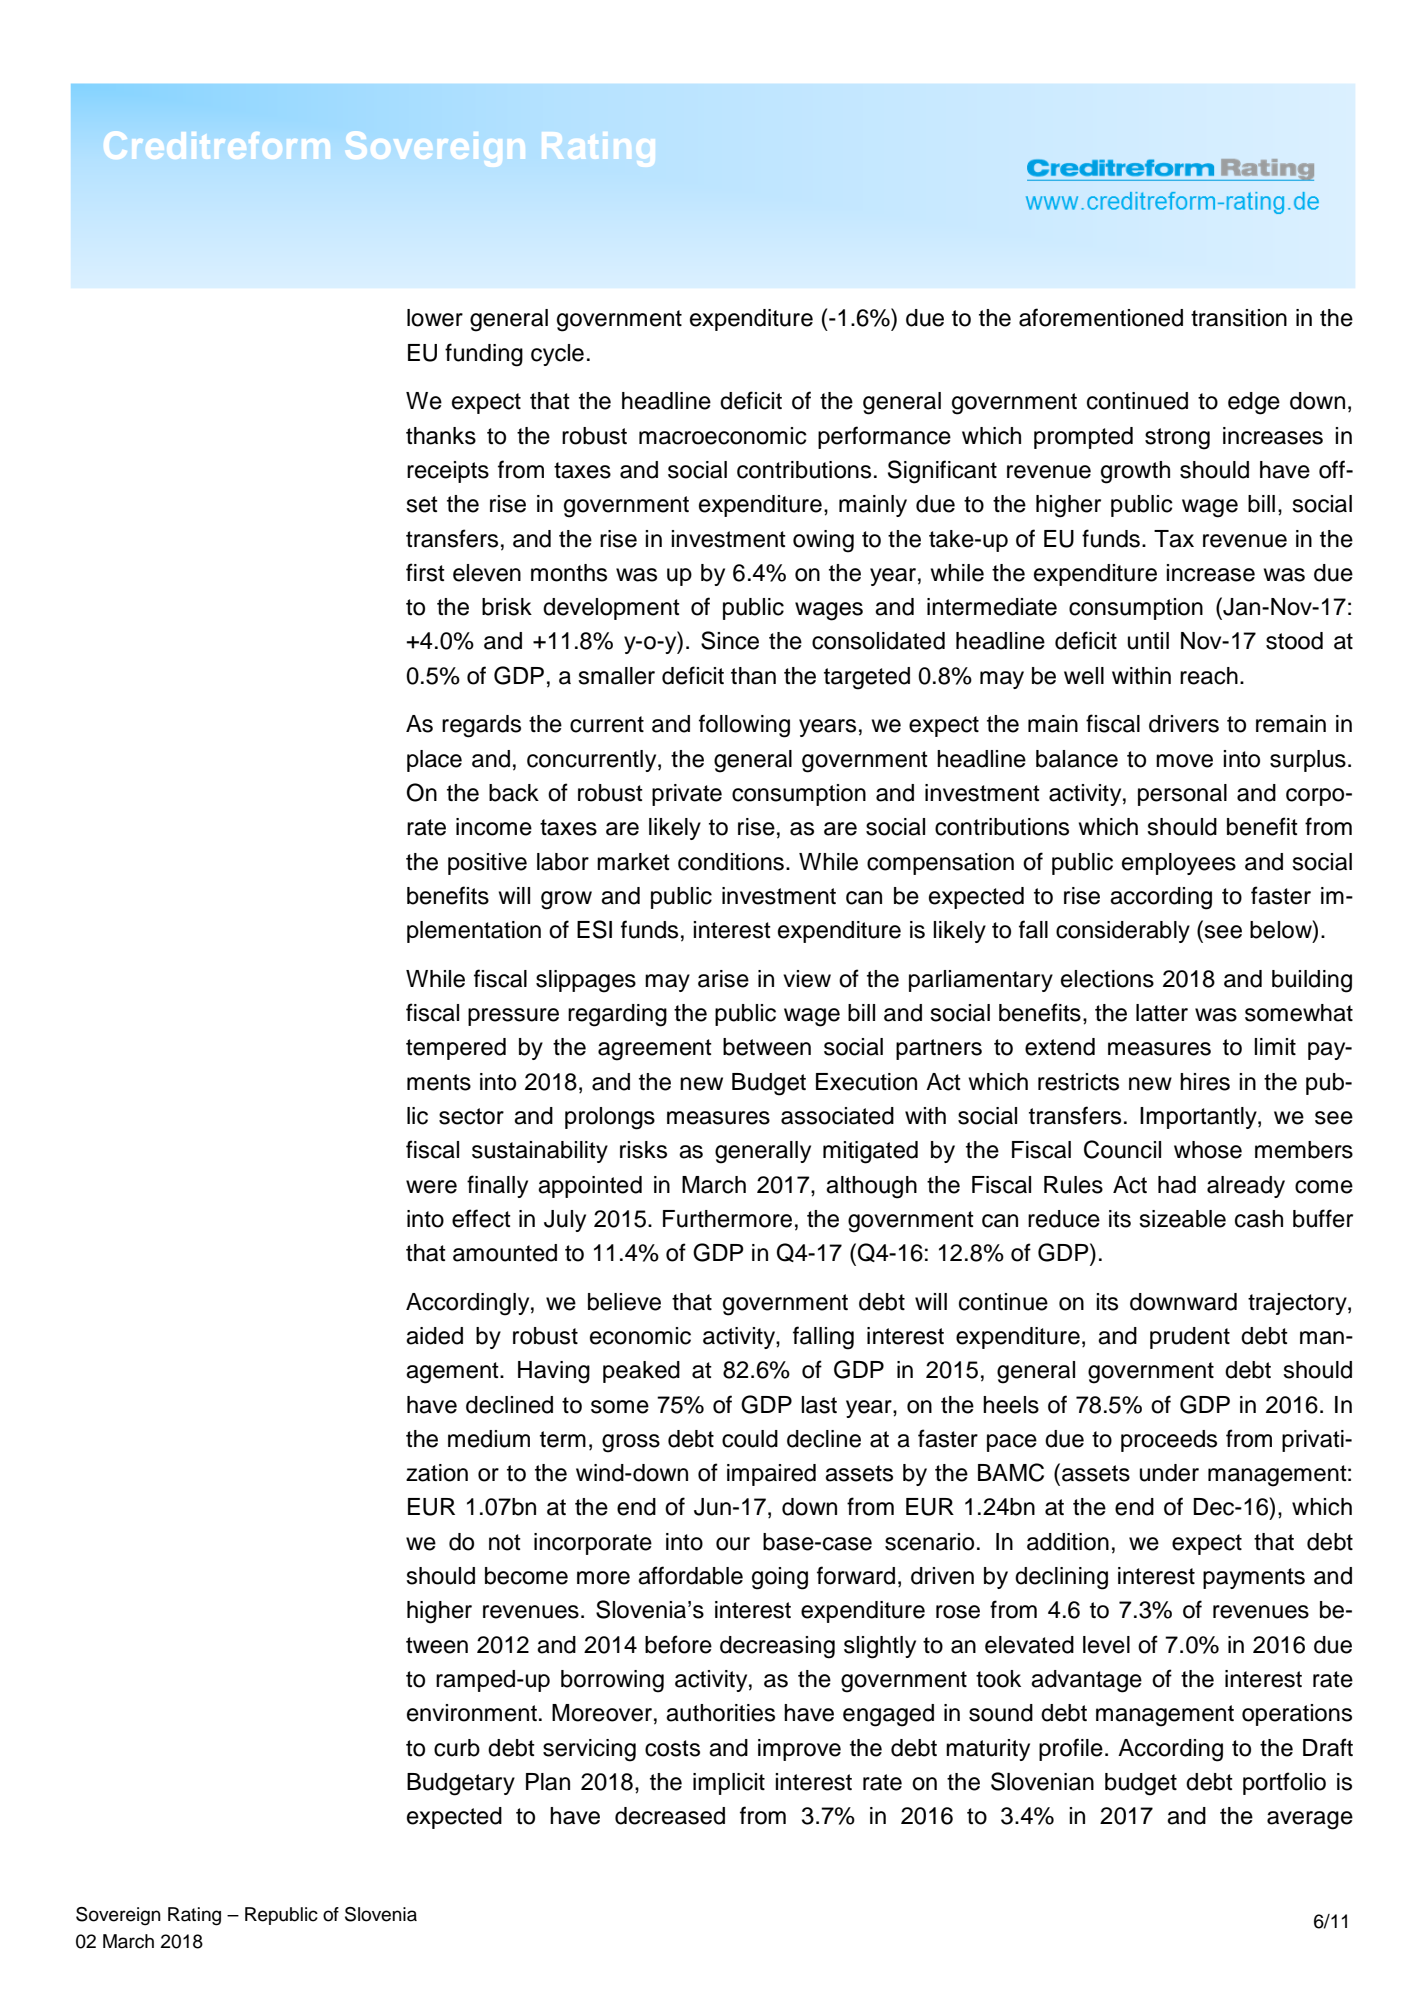 This screenshot has width=1420, height=2009. What do you see at coordinates (819, 1405) in the screenshot?
I see `last` at bounding box center [819, 1405].
